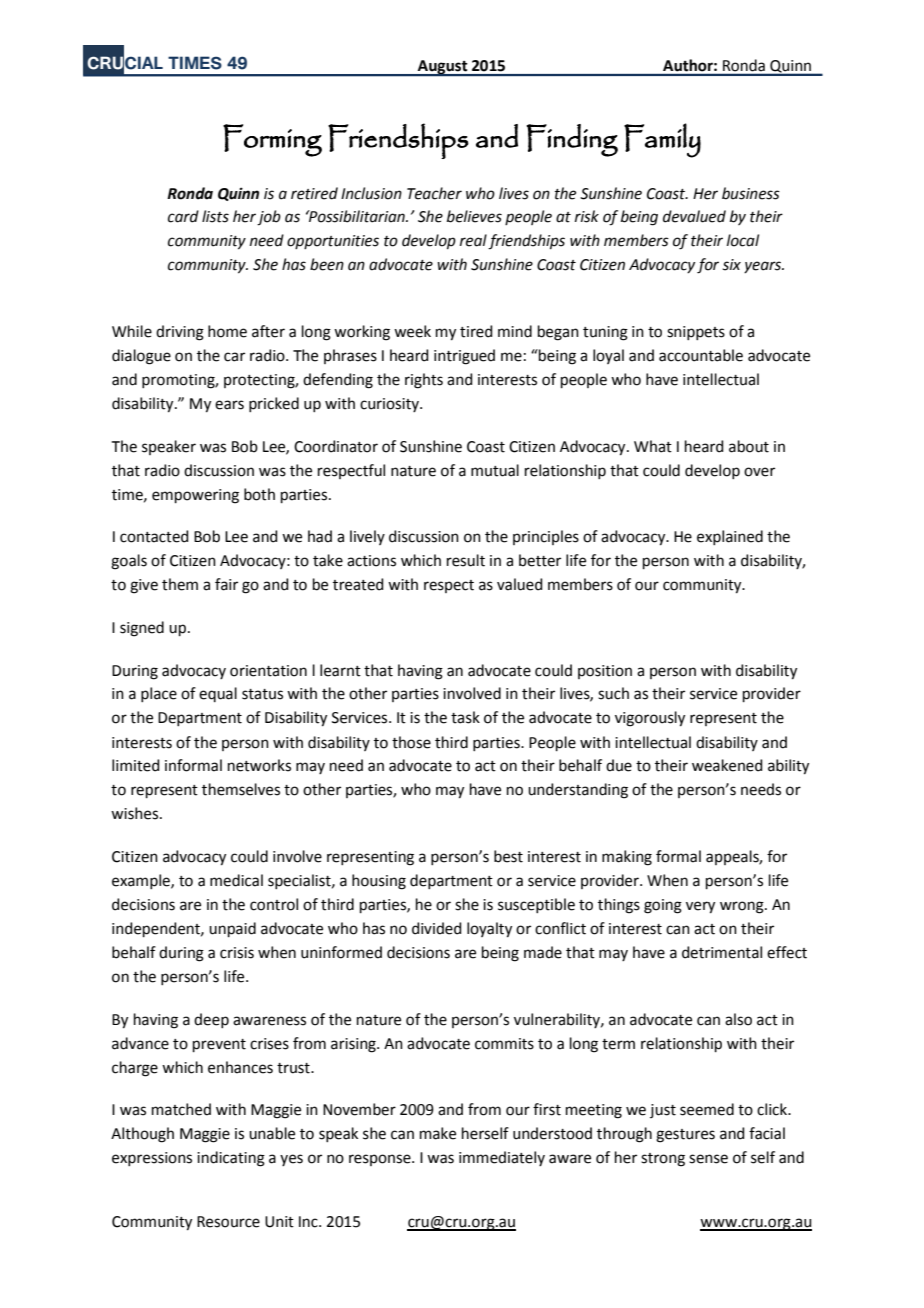 The height and width of the page is (1308, 924). I want to click on indicating, so click(231, 1159).
